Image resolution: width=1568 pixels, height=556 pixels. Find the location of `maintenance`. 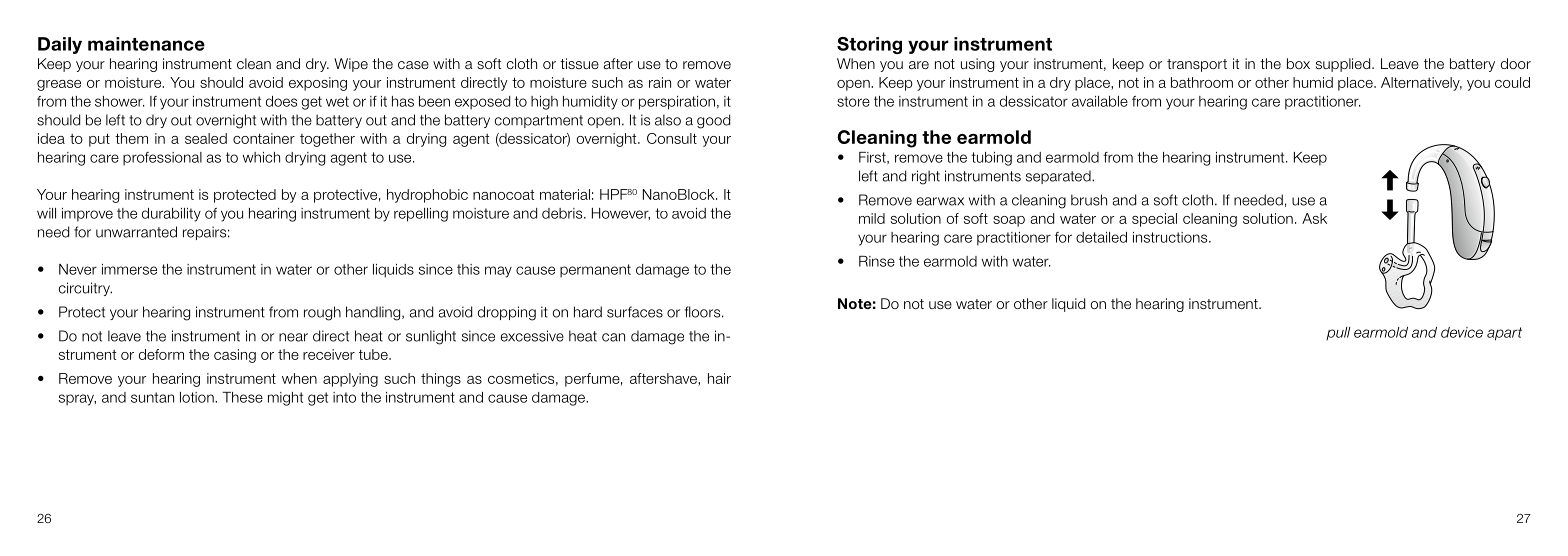

maintenance is located at coordinates (146, 44).
